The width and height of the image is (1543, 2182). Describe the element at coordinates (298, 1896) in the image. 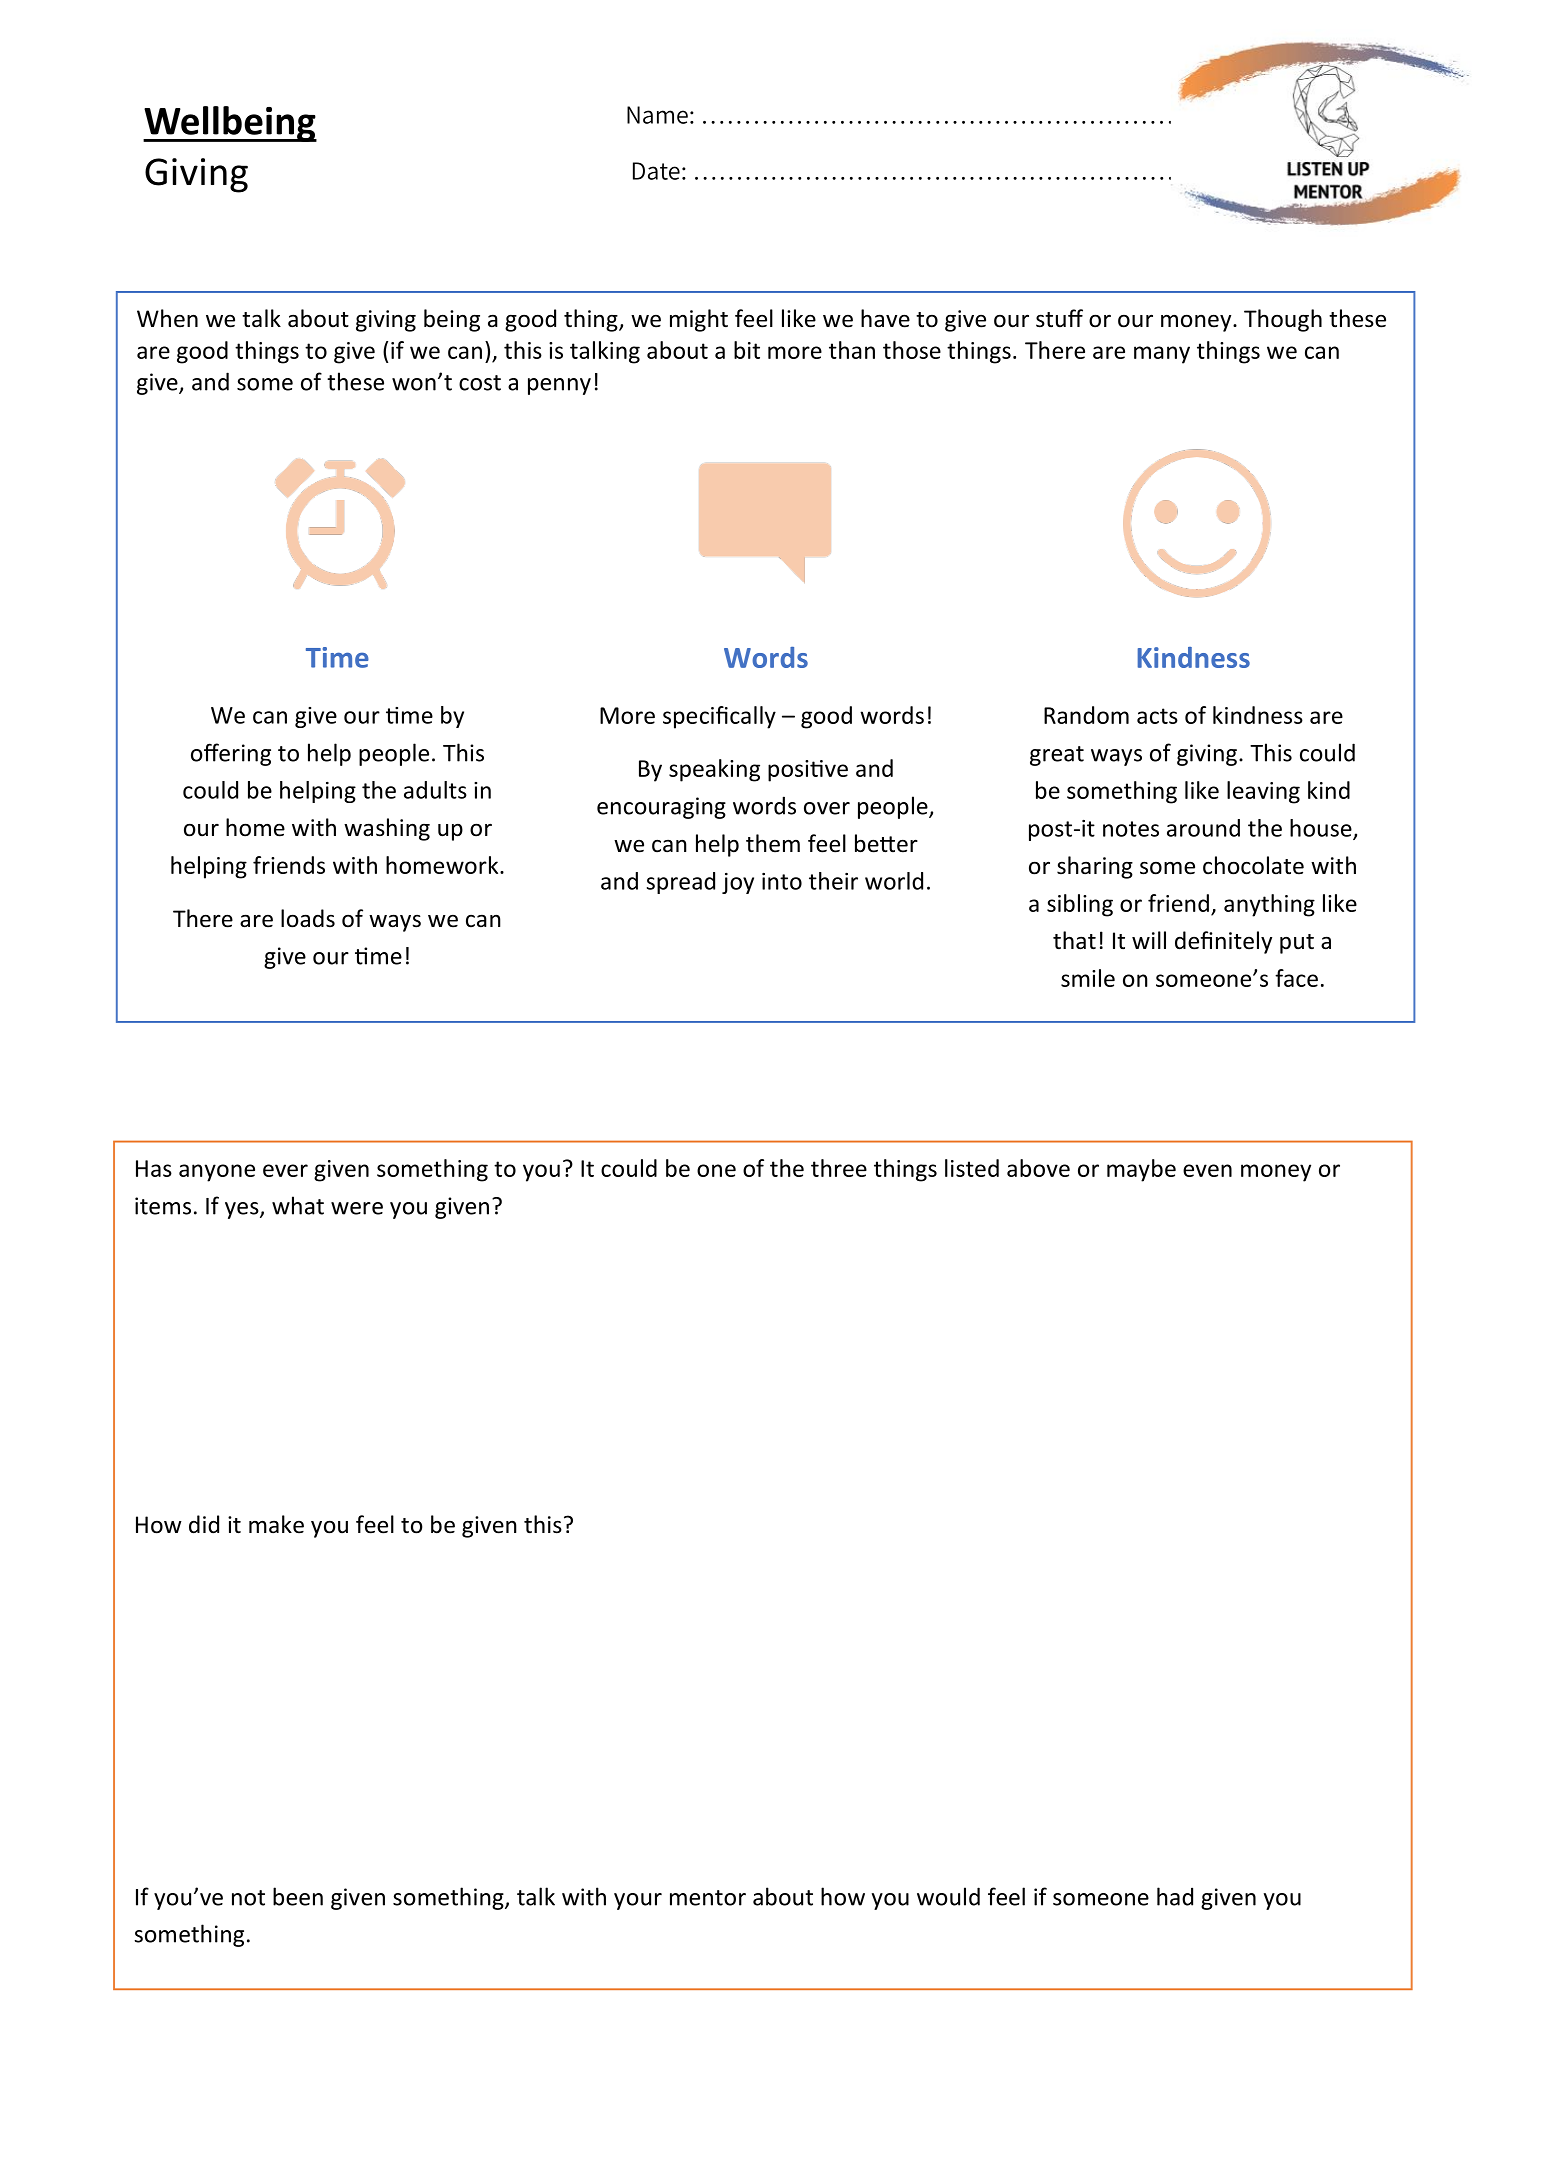

I see `been` at that location.
